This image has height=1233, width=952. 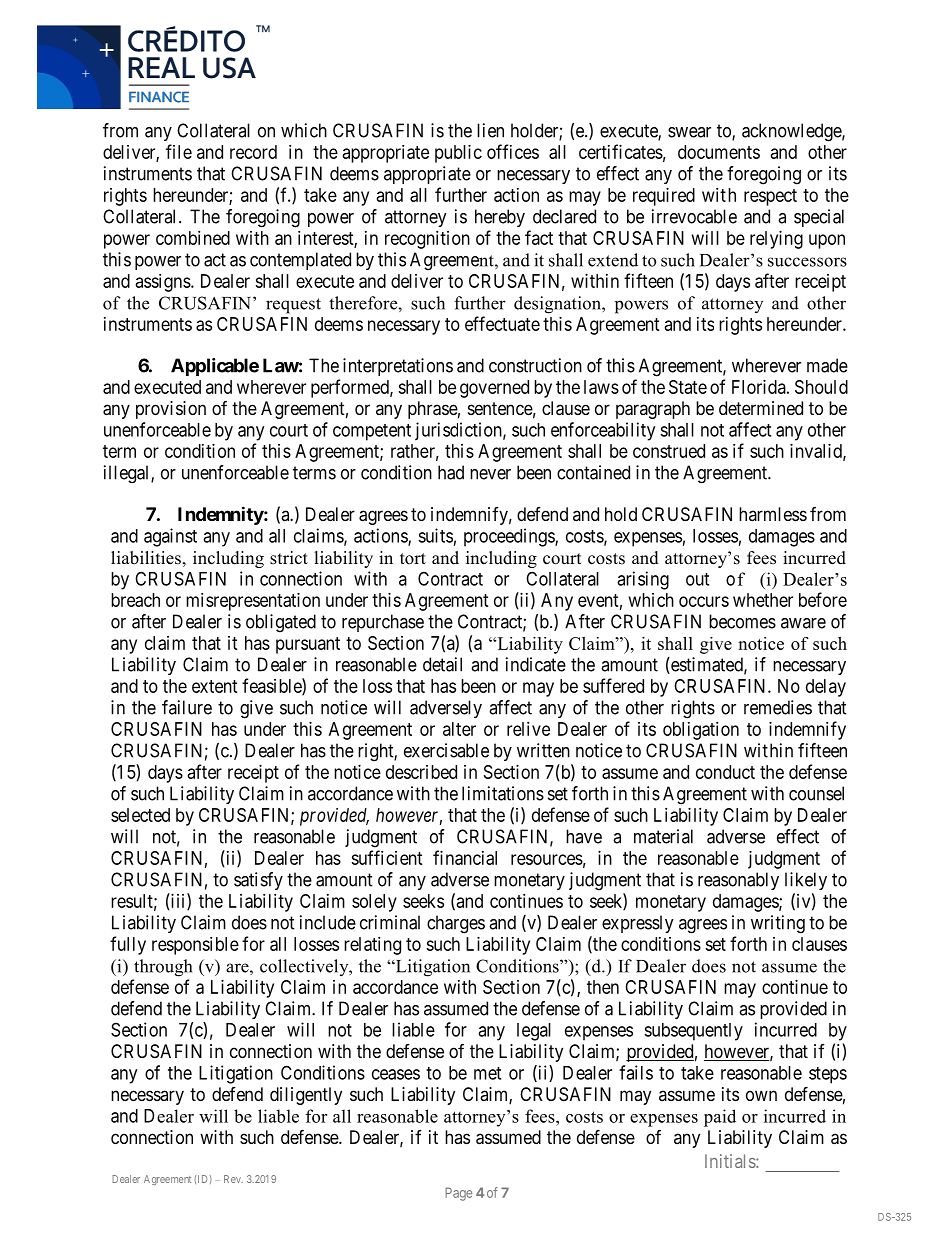 What do you see at coordinates (458, 154) in the image?
I see `public` at bounding box center [458, 154].
